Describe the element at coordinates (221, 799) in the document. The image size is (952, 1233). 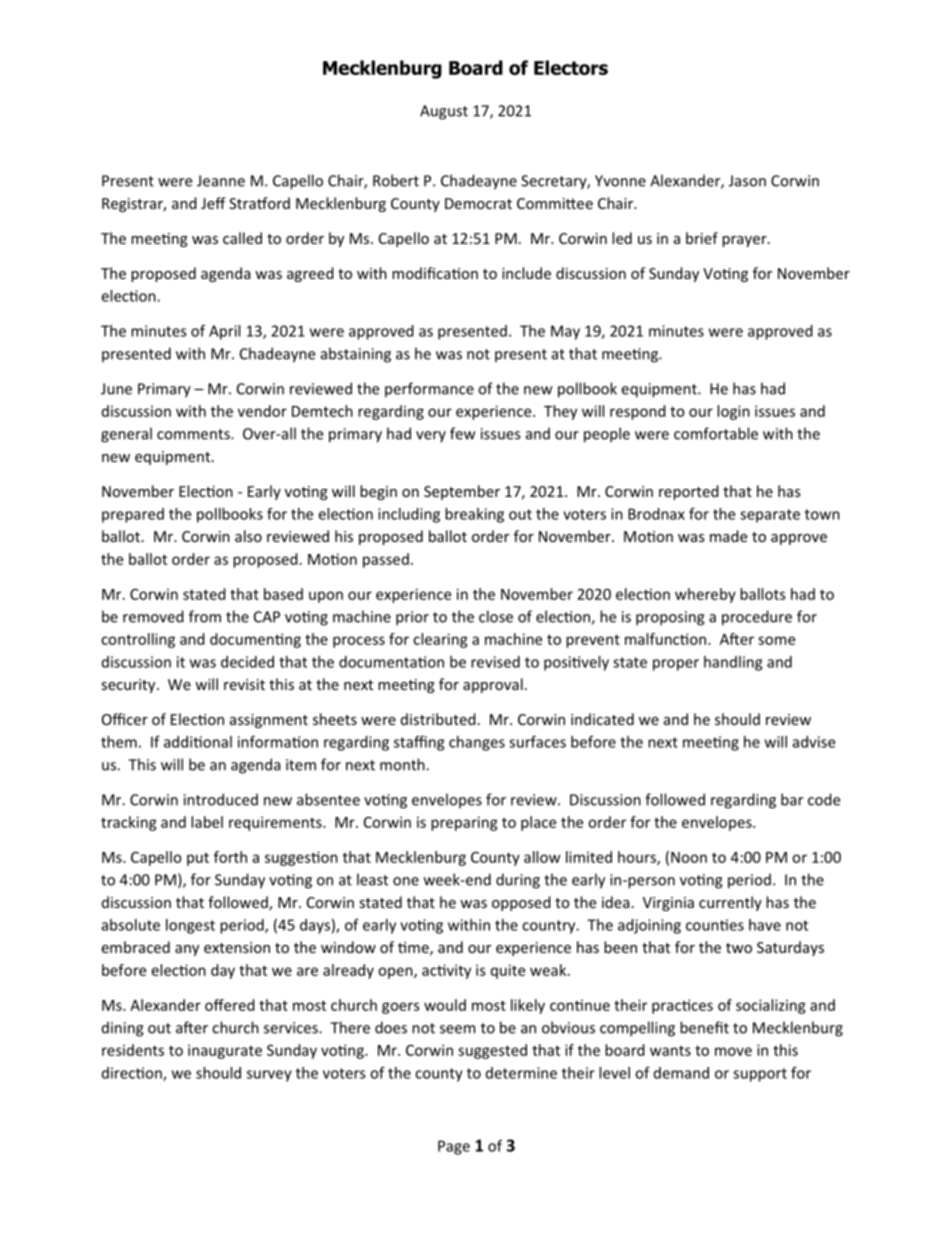
I see `introduced` at that location.
